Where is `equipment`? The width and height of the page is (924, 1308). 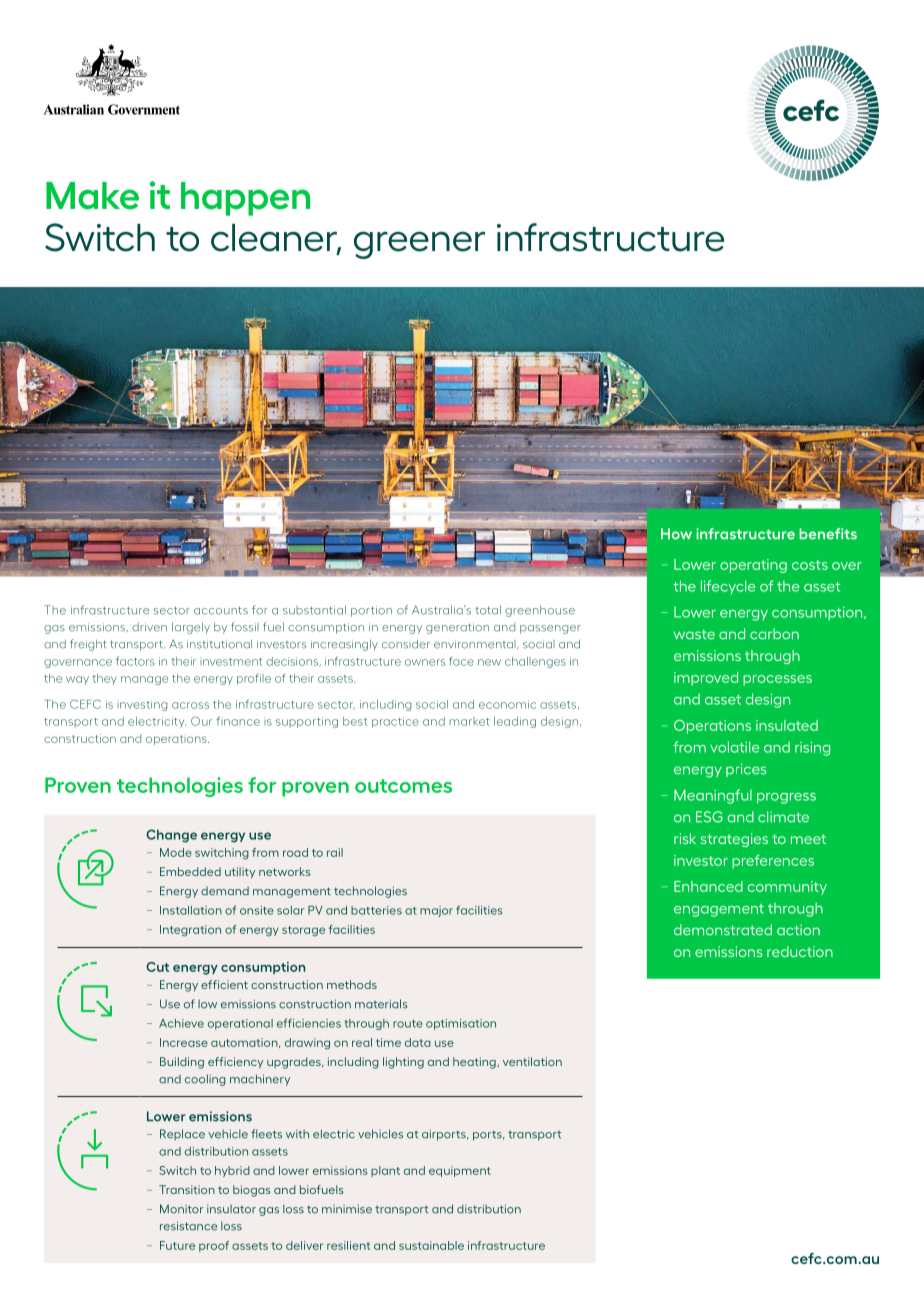
equipment is located at coordinates (460, 1171).
